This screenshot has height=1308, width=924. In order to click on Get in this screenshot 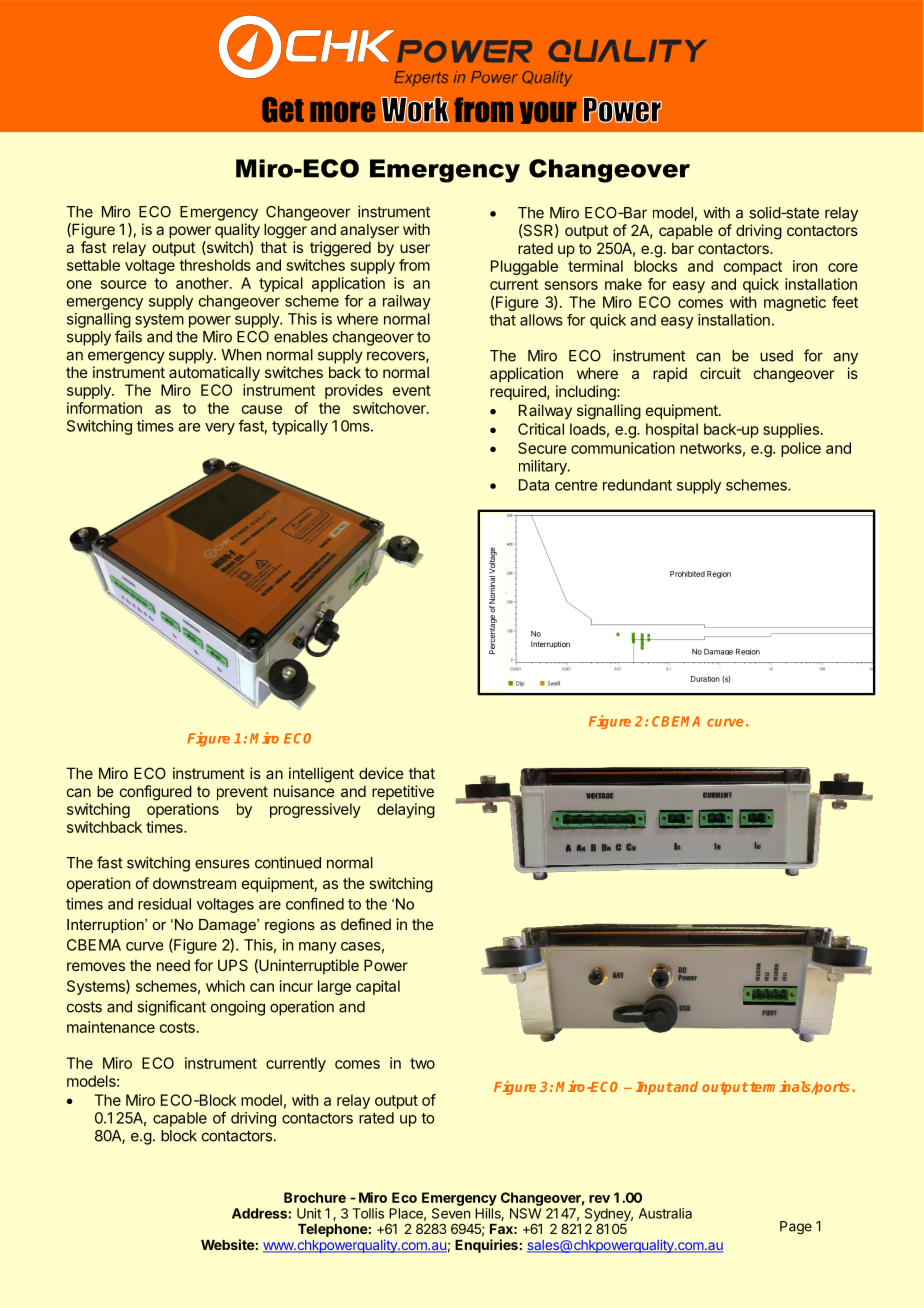, I will do `click(283, 110)`.
